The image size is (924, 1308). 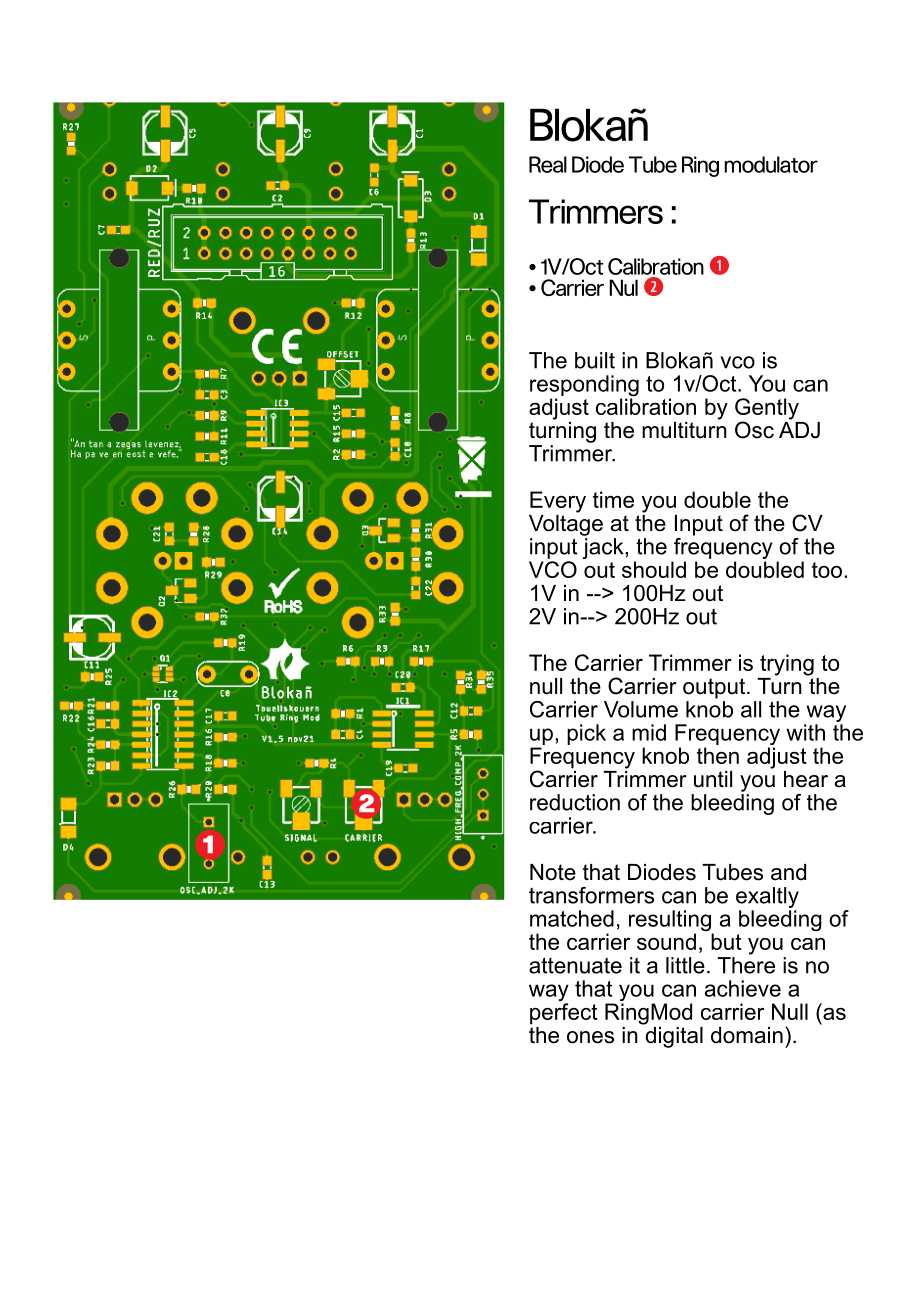 What do you see at coordinates (747, 1035) in the document?
I see `domain` at bounding box center [747, 1035].
